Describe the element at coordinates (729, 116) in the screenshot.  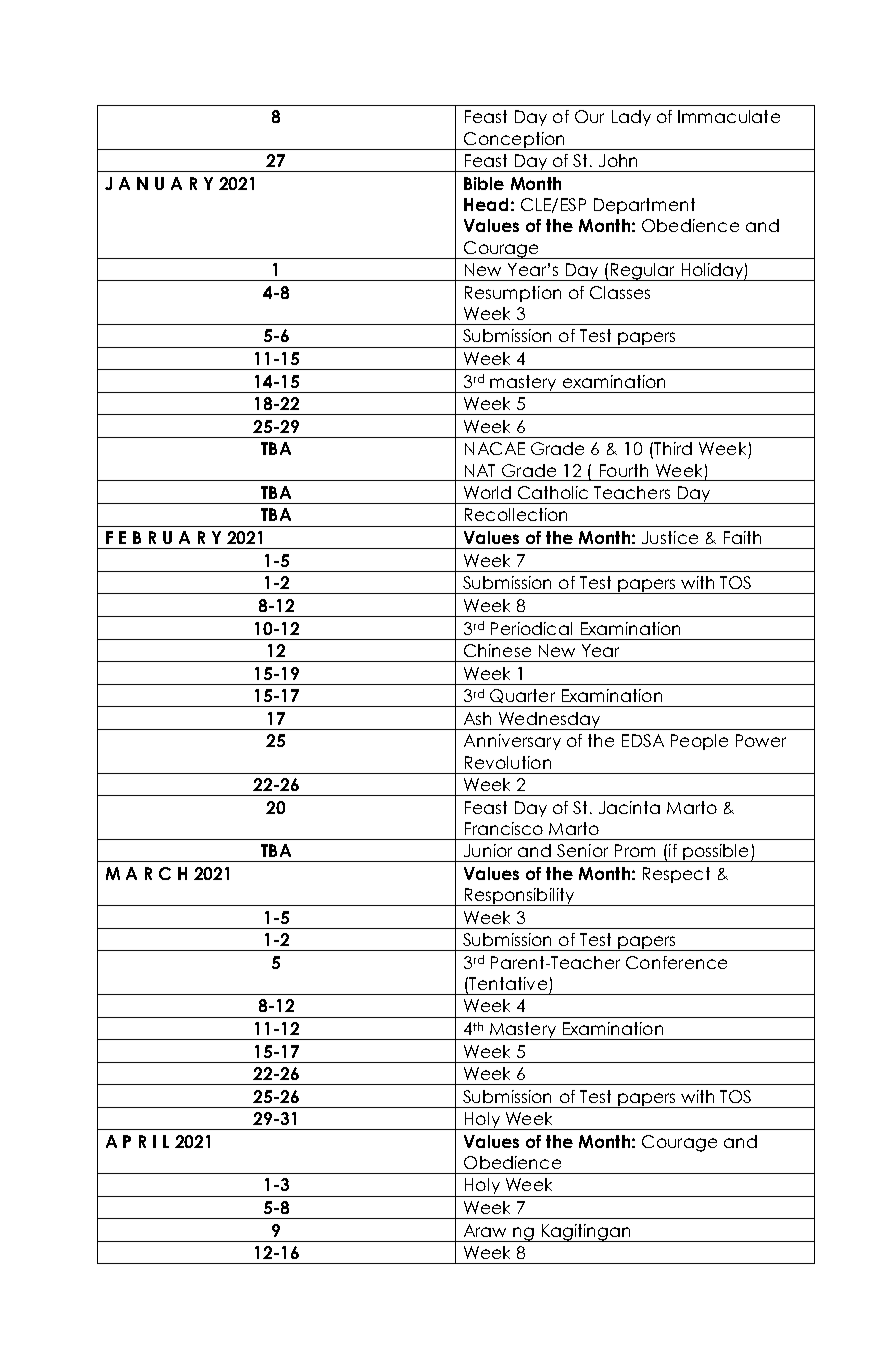
I see `Immaculate` at that location.
